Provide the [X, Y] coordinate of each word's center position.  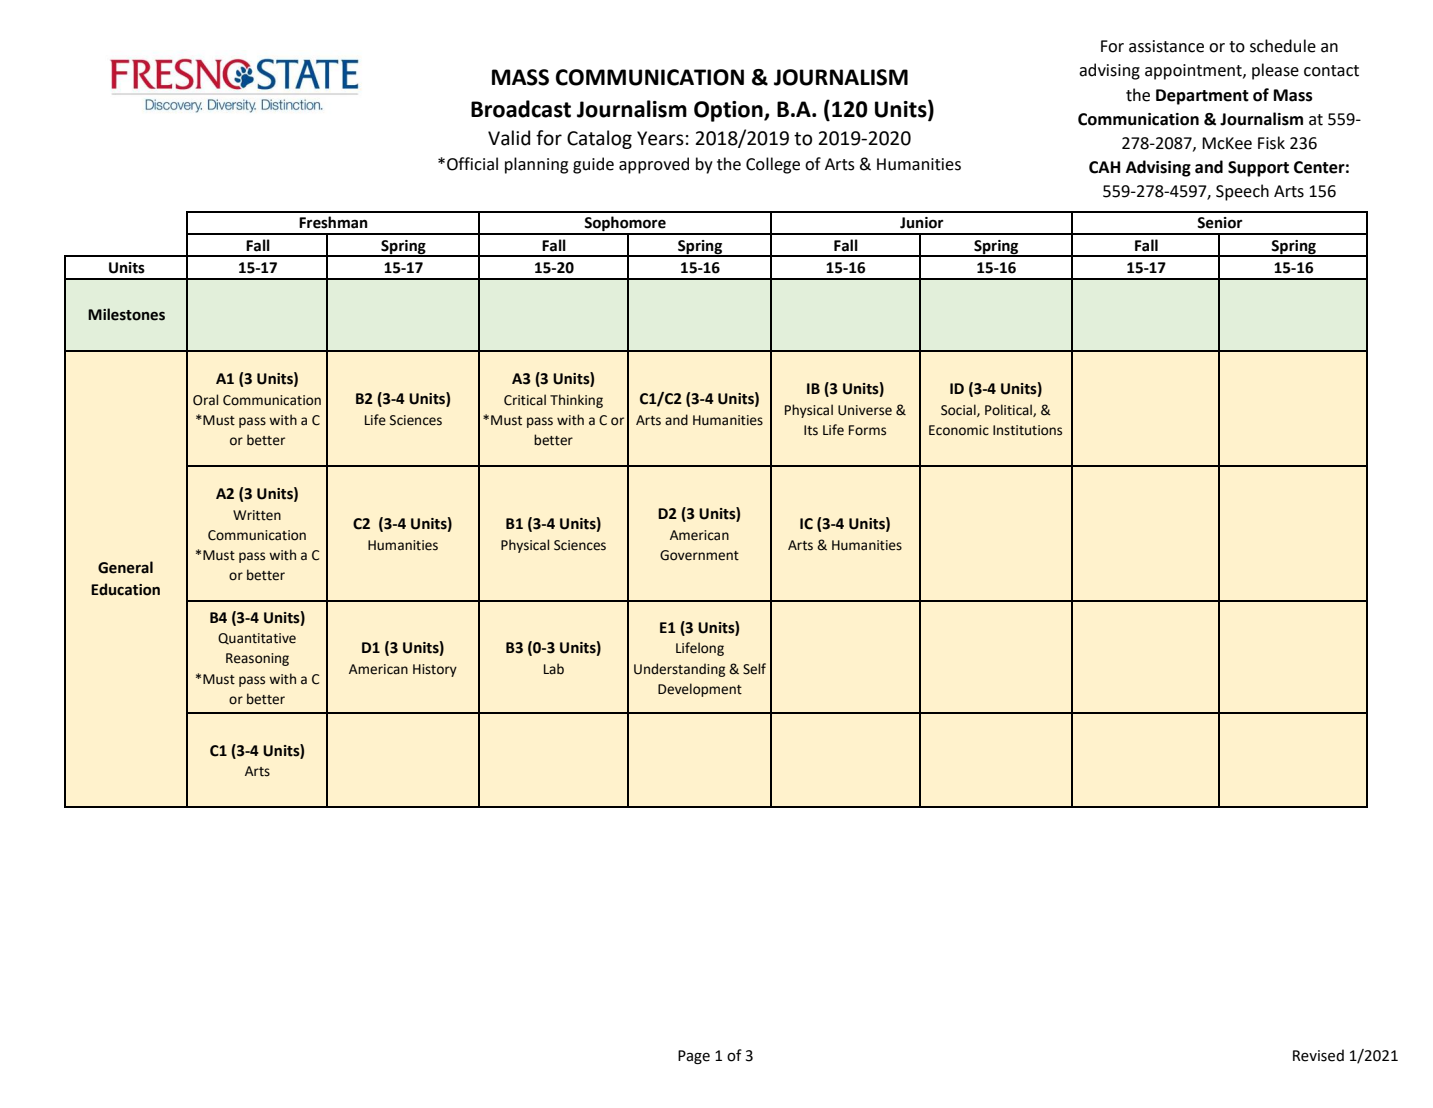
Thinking [576, 401]
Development [700, 690]
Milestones [126, 314]
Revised [1318, 1055]
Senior [1220, 223]
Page [694, 1057]
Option [729, 111]
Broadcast [521, 109]
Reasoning [257, 659]
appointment [1194, 72]
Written [257, 515]
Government [699, 555]
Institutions [1027, 430]
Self [754, 669]
